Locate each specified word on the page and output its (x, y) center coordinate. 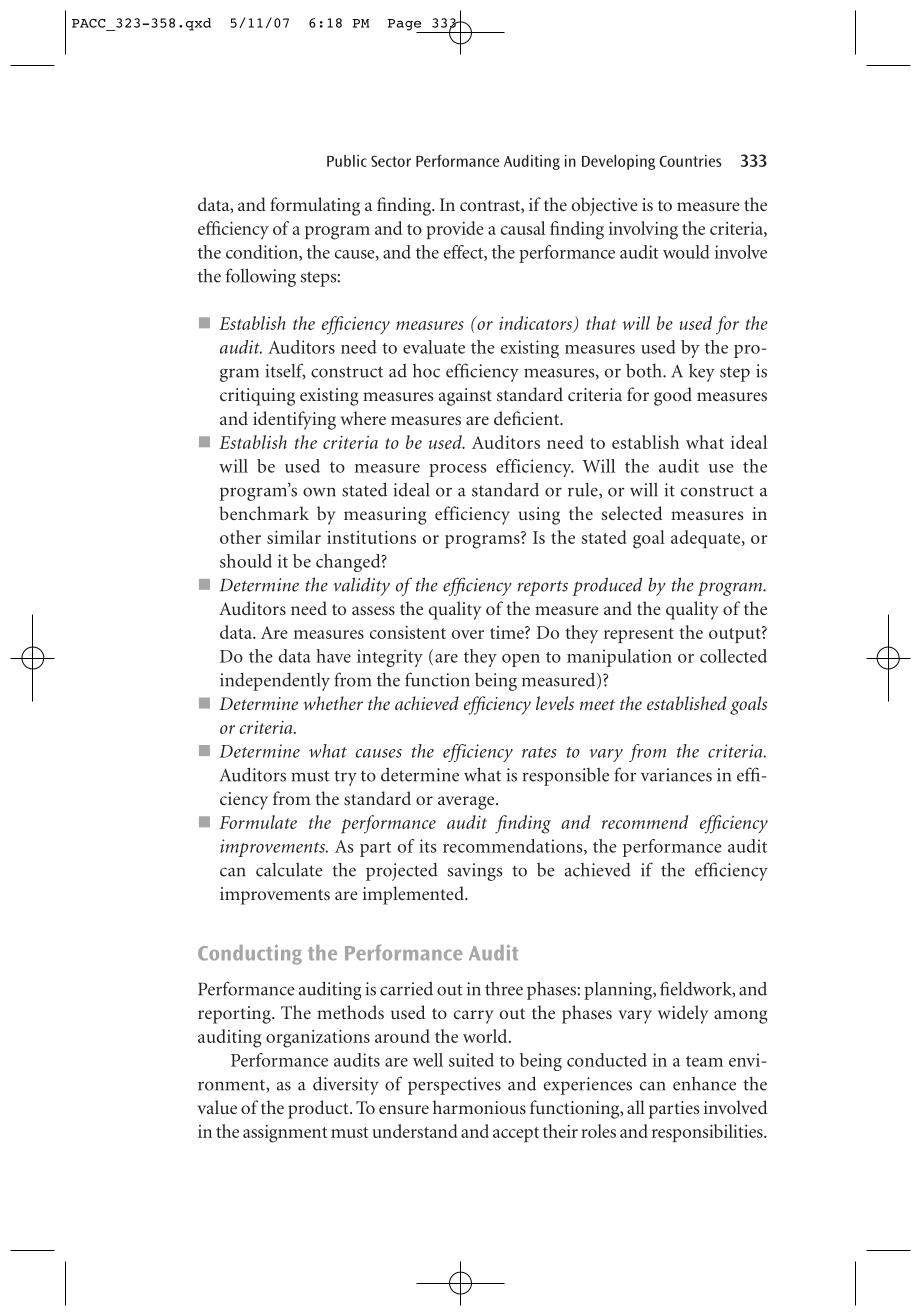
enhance (704, 1084)
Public (347, 161)
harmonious (479, 1107)
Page (405, 26)
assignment (285, 1134)
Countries (690, 161)
